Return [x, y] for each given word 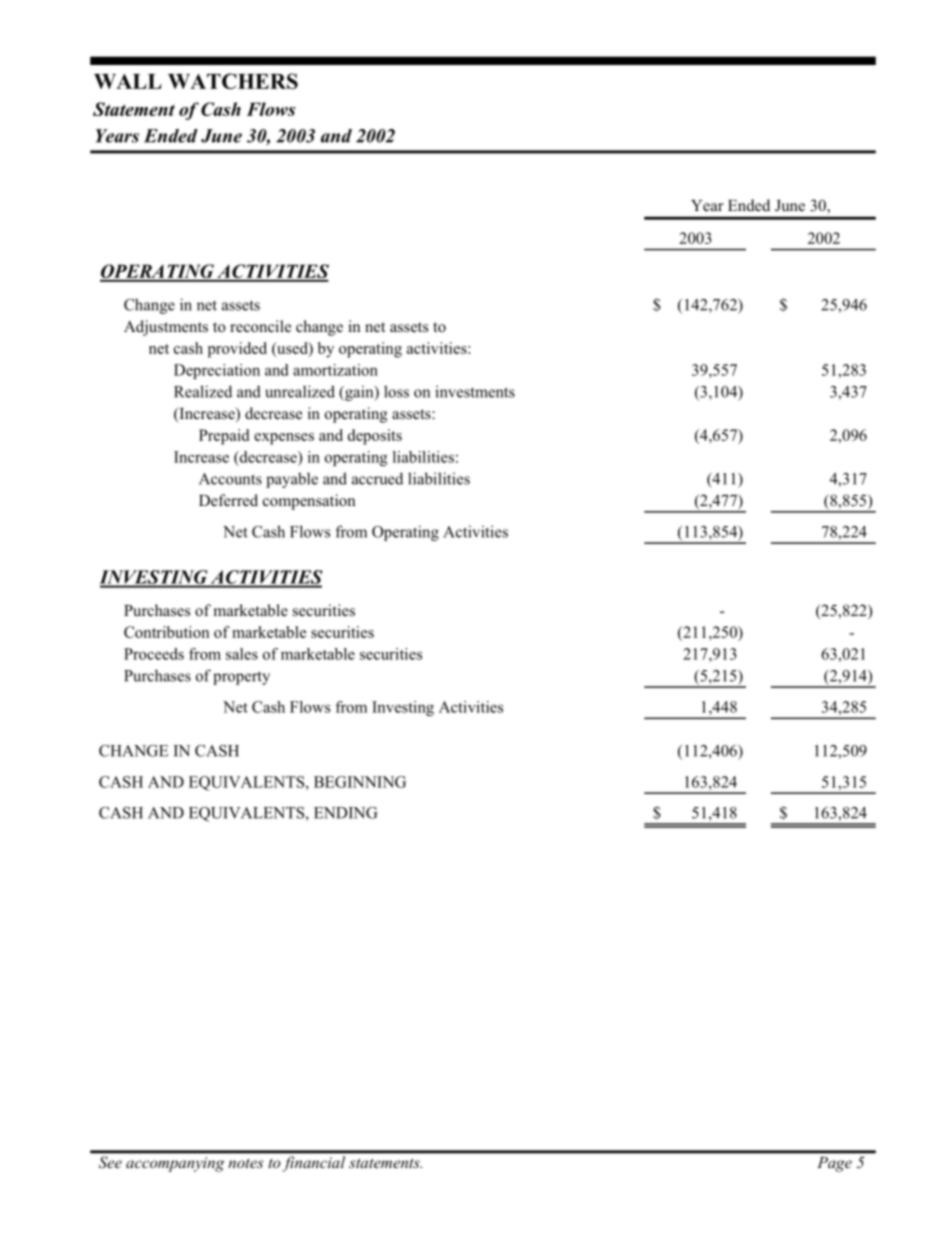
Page [835, 1164]
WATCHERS [233, 81]
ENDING [346, 813]
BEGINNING [360, 782]
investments [475, 391]
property [241, 678]
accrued [377, 478]
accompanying [175, 1164]
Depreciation [217, 371]
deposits [375, 437]
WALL [128, 81]
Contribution [166, 632]
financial [313, 1164]
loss [396, 391]
